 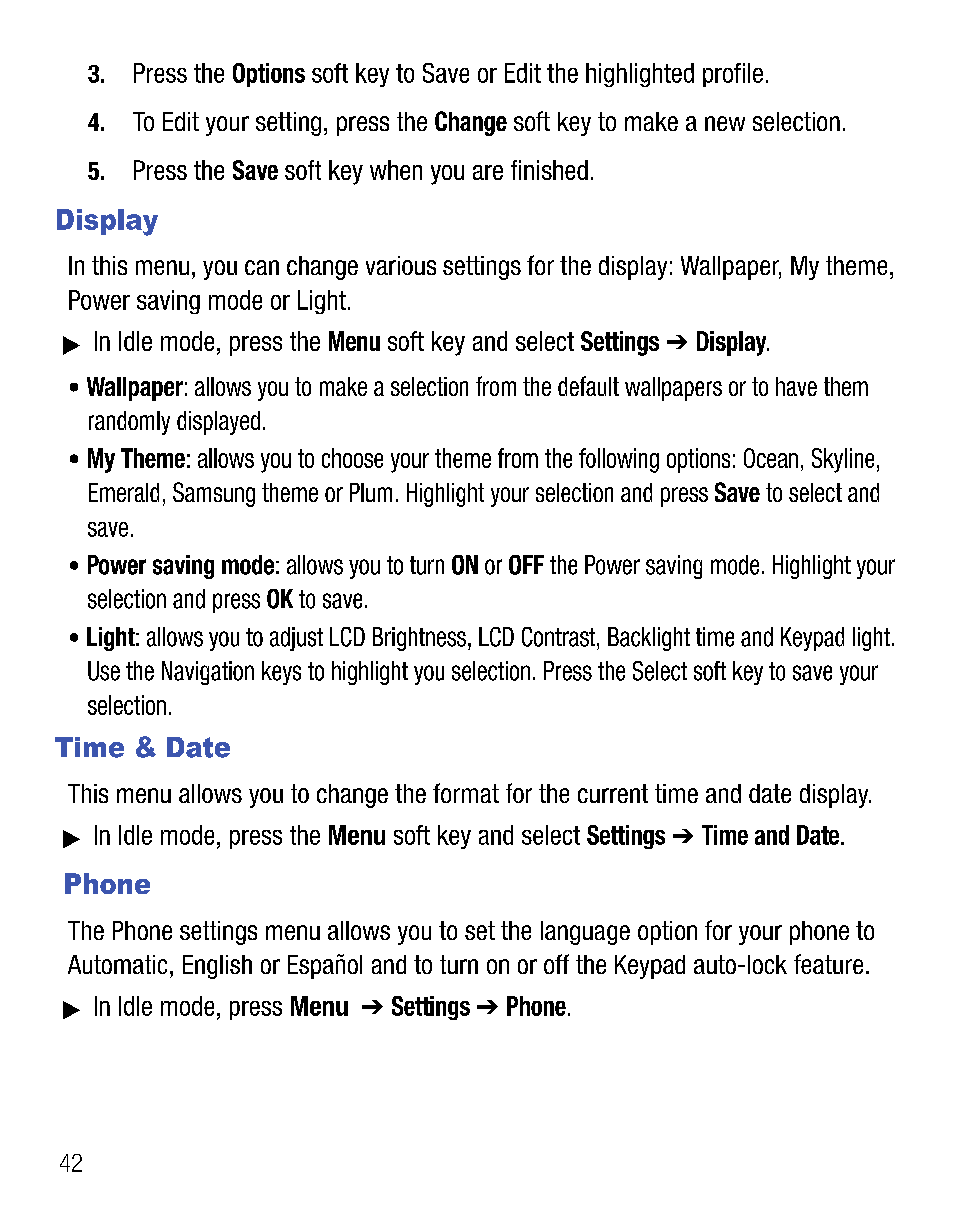 I want to click on are, so click(x=488, y=172).
